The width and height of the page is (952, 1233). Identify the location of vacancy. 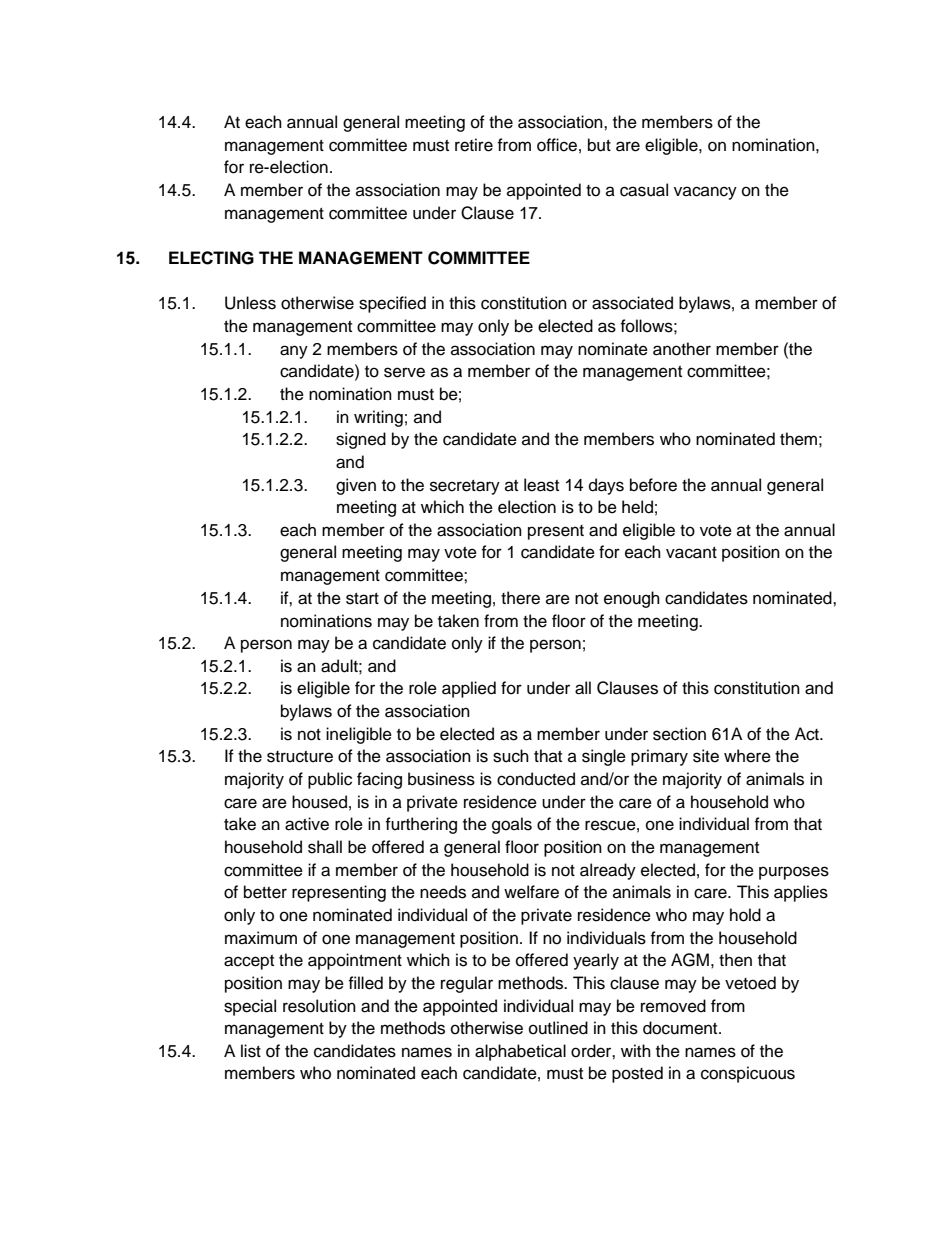
(705, 193).
